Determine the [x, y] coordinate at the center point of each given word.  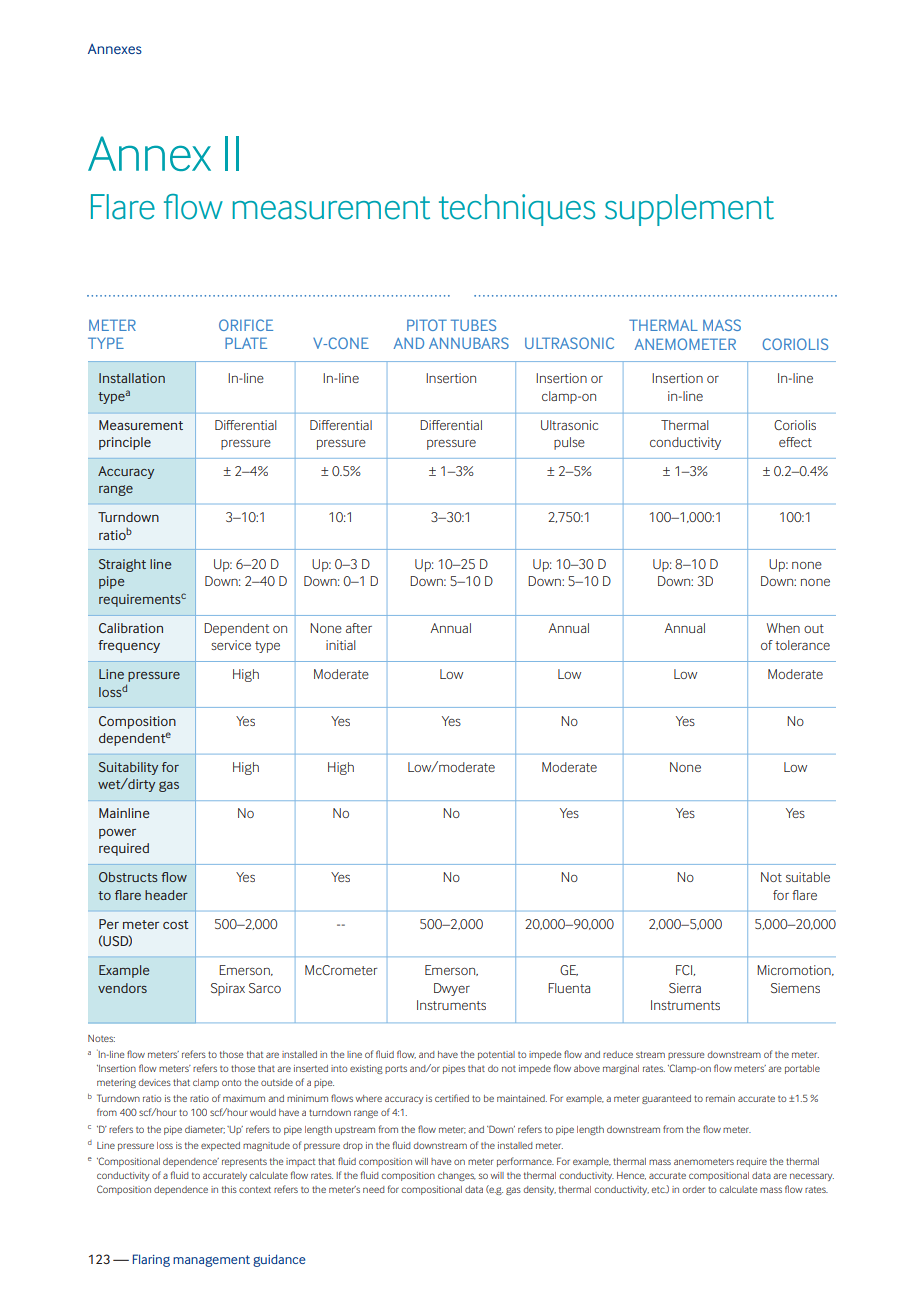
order [693, 1189]
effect [795, 442]
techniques [517, 210]
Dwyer [452, 989]
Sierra [685, 988]
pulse [569, 443]
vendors [122, 988]
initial [341, 645]
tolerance [802, 645]
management [211, 1261]
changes [457, 1176]
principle [125, 443]
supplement [689, 210]
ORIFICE [246, 325]
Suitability [128, 768]
